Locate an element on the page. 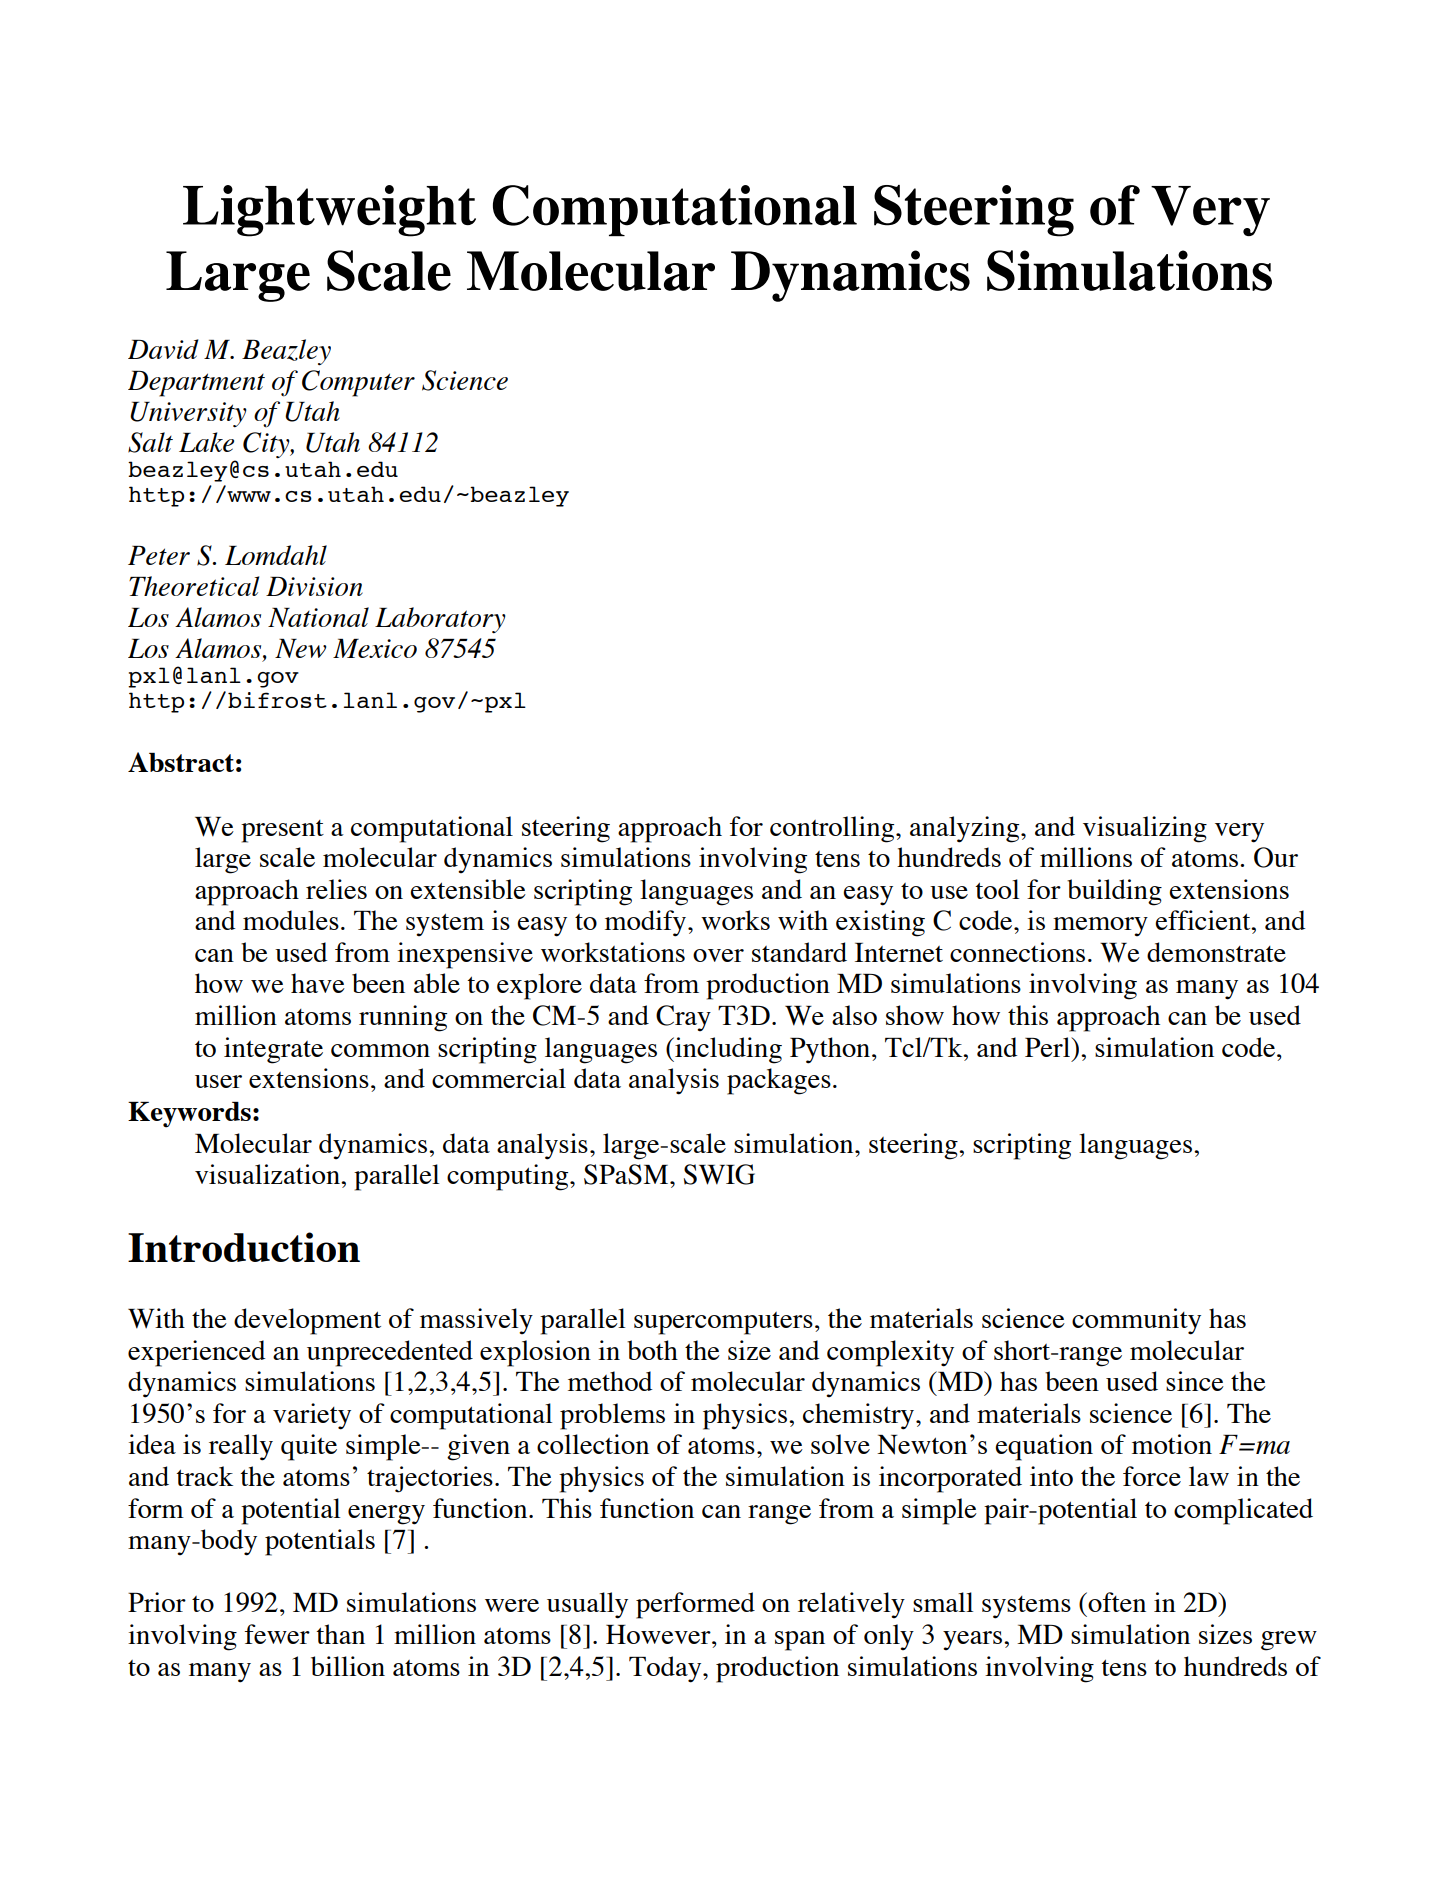 This page has width=1453, height=1881. However is located at coordinates (659, 1634).
